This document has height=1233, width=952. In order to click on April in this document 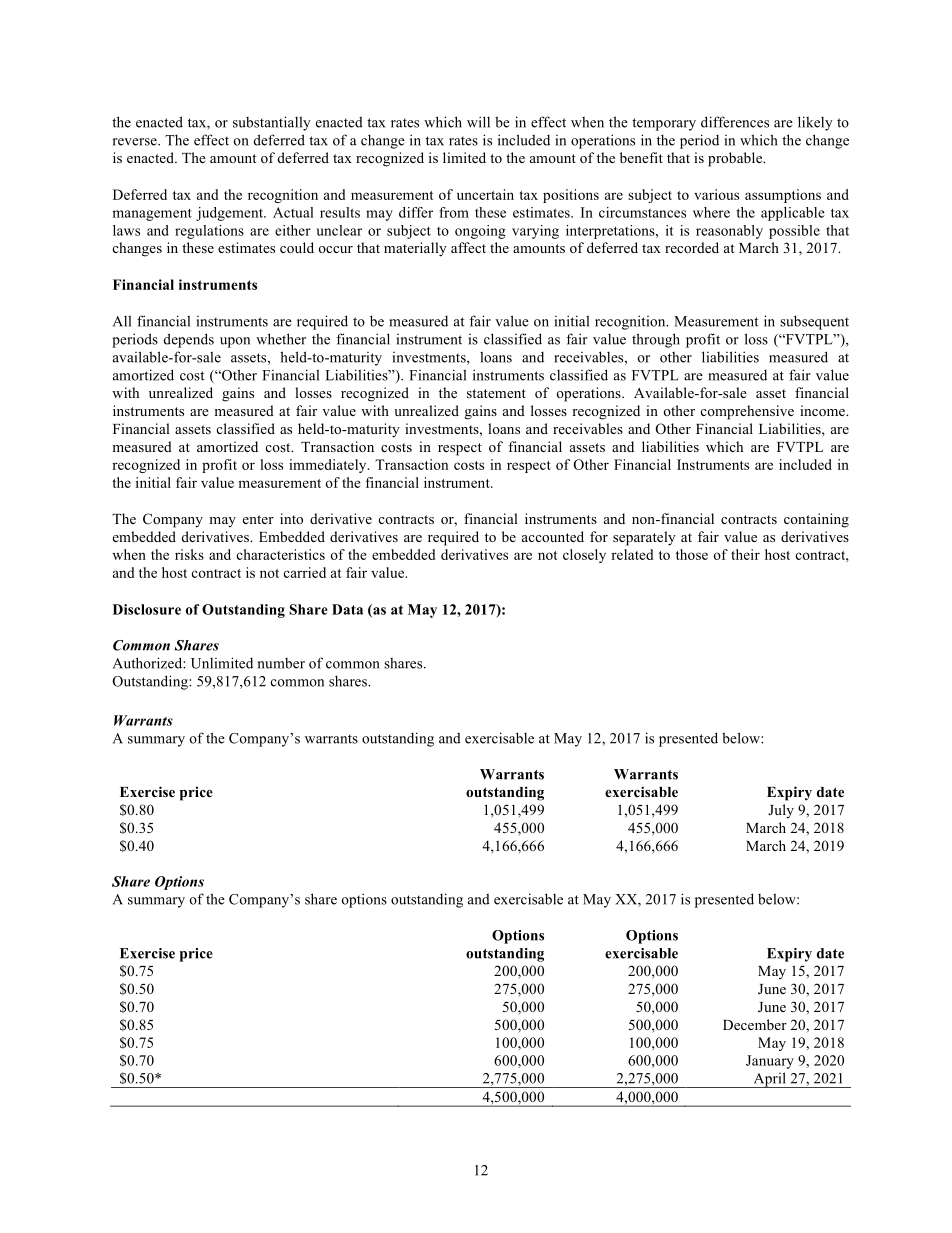, I will do `click(769, 1080)`.
